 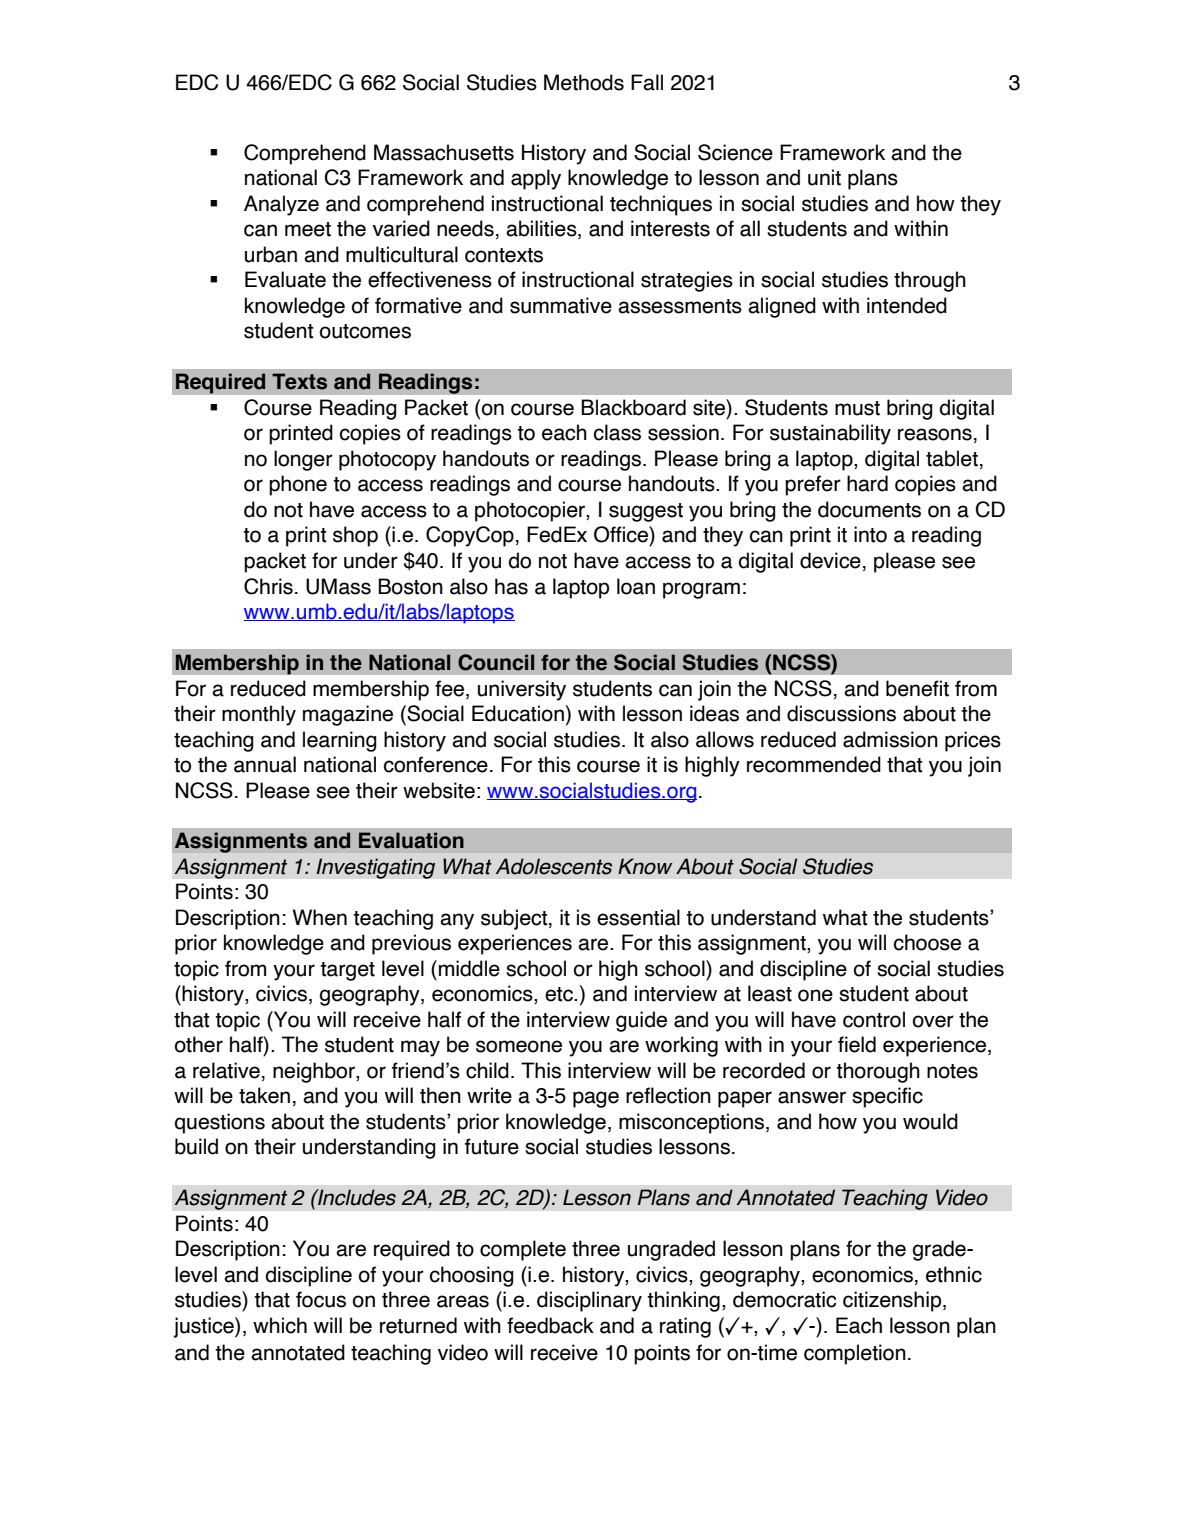 I want to click on citizenship, so click(x=893, y=1301).
